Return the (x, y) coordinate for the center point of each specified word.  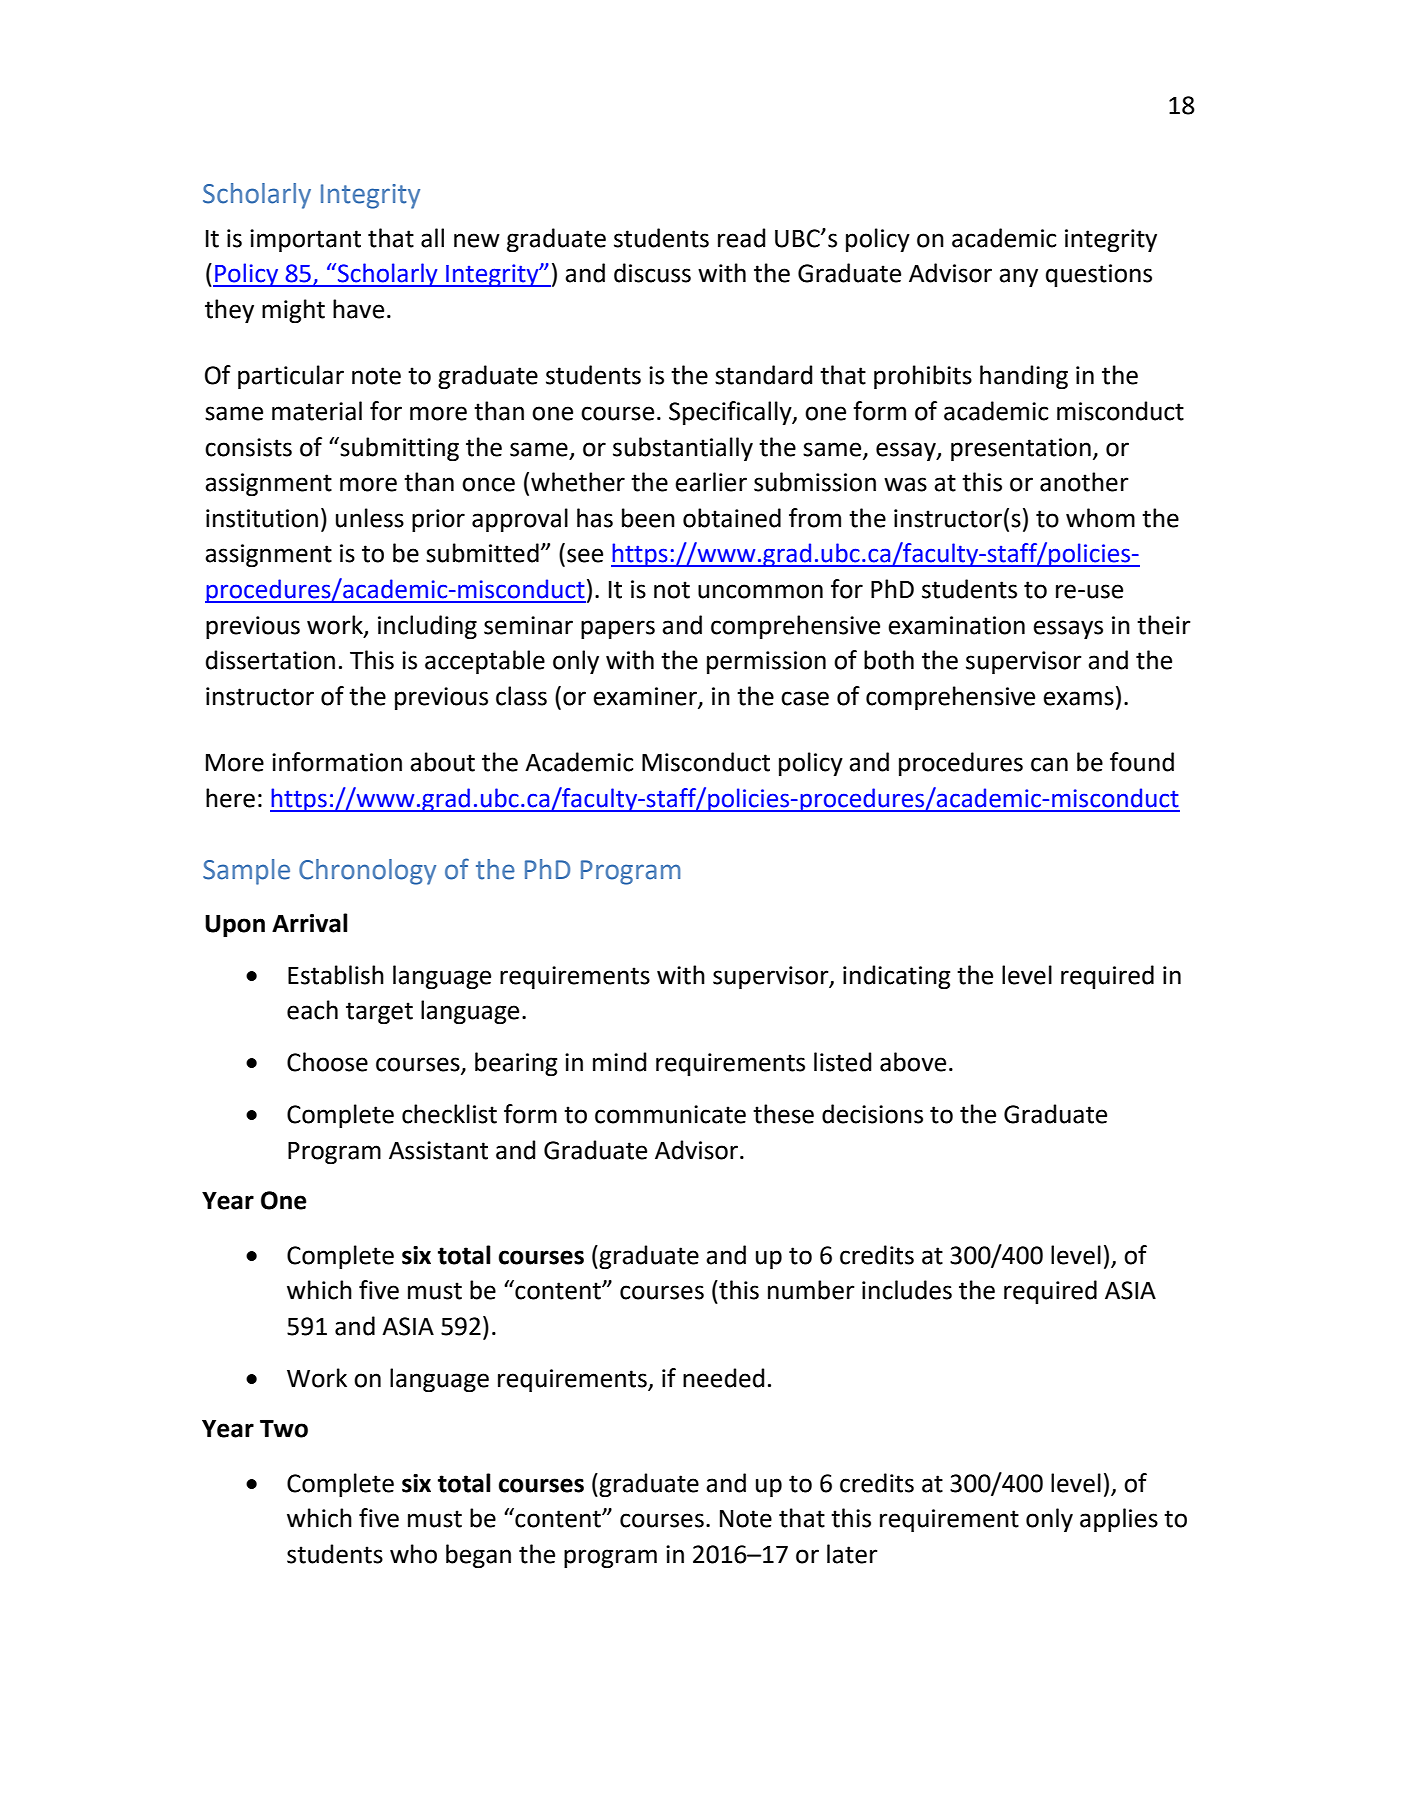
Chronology (367, 872)
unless (370, 518)
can (1049, 764)
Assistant (438, 1150)
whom (1100, 518)
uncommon (760, 591)
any (1018, 277)
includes (907, 1290)
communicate (670, 1114)
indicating (896, 977)
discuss (652, 273)
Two (284, 1428)
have (358, 309)
